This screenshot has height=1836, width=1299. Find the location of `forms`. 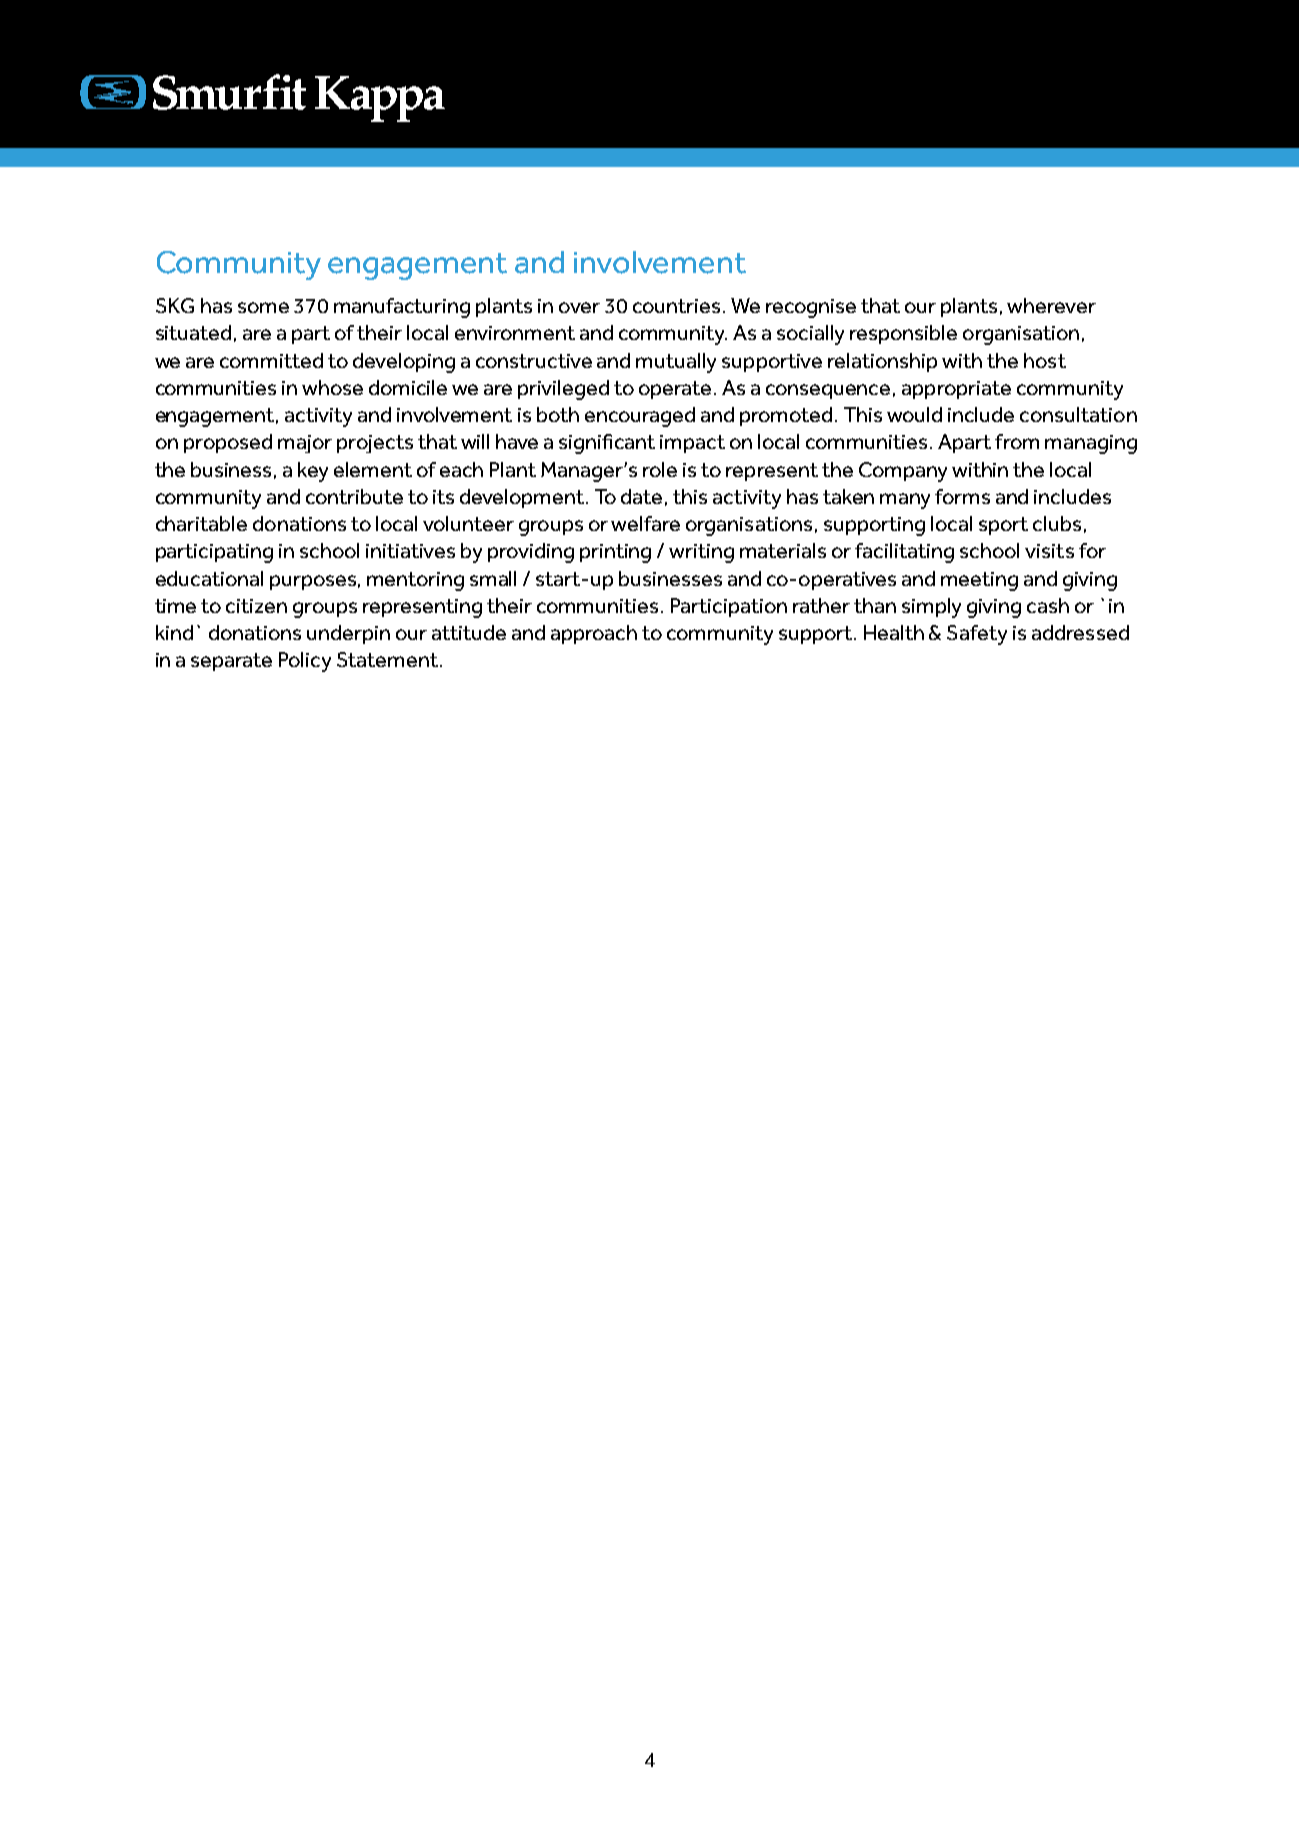

forms is located at coordinates (962, 496).
